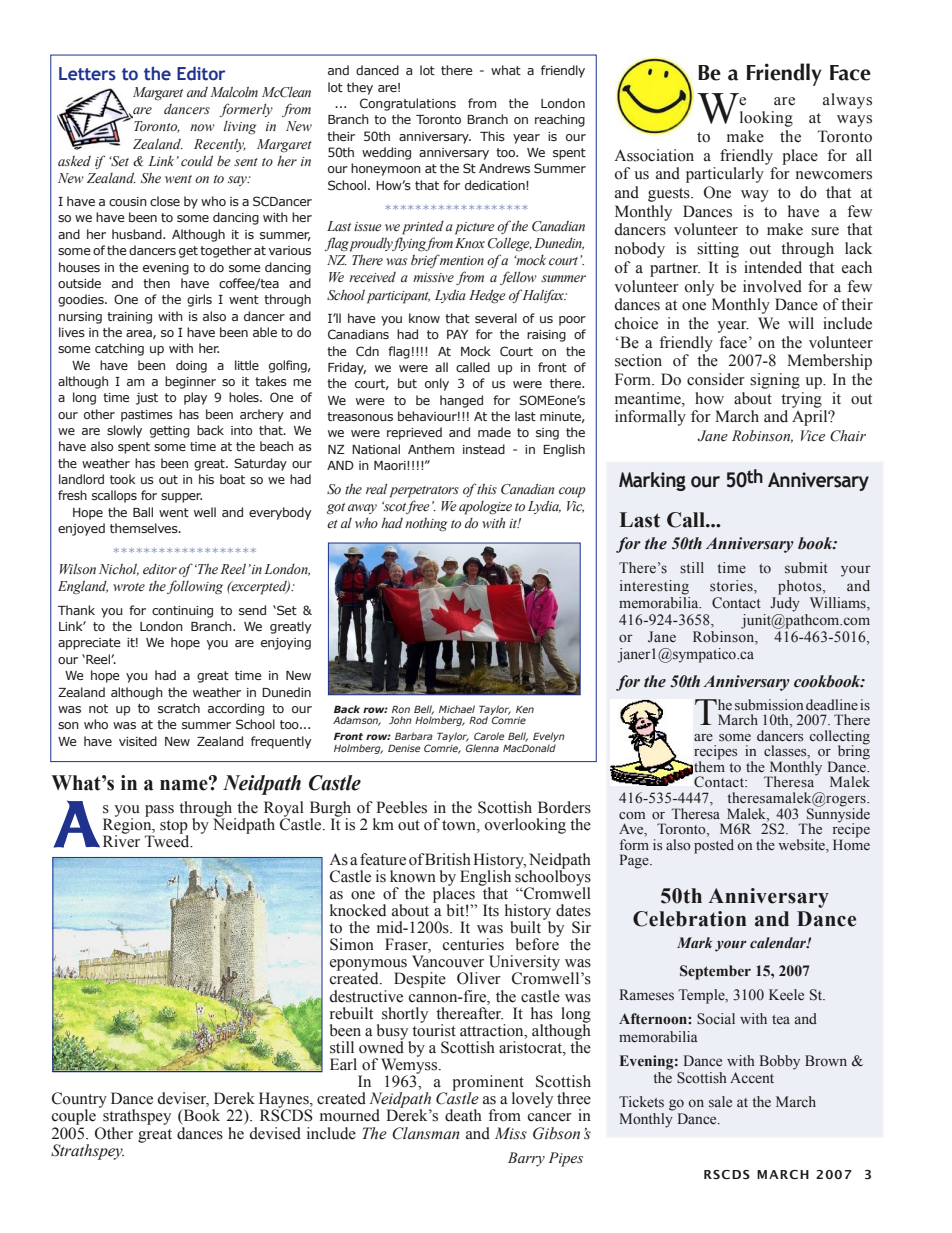  I want to click on Country, so click(79, 1101).
